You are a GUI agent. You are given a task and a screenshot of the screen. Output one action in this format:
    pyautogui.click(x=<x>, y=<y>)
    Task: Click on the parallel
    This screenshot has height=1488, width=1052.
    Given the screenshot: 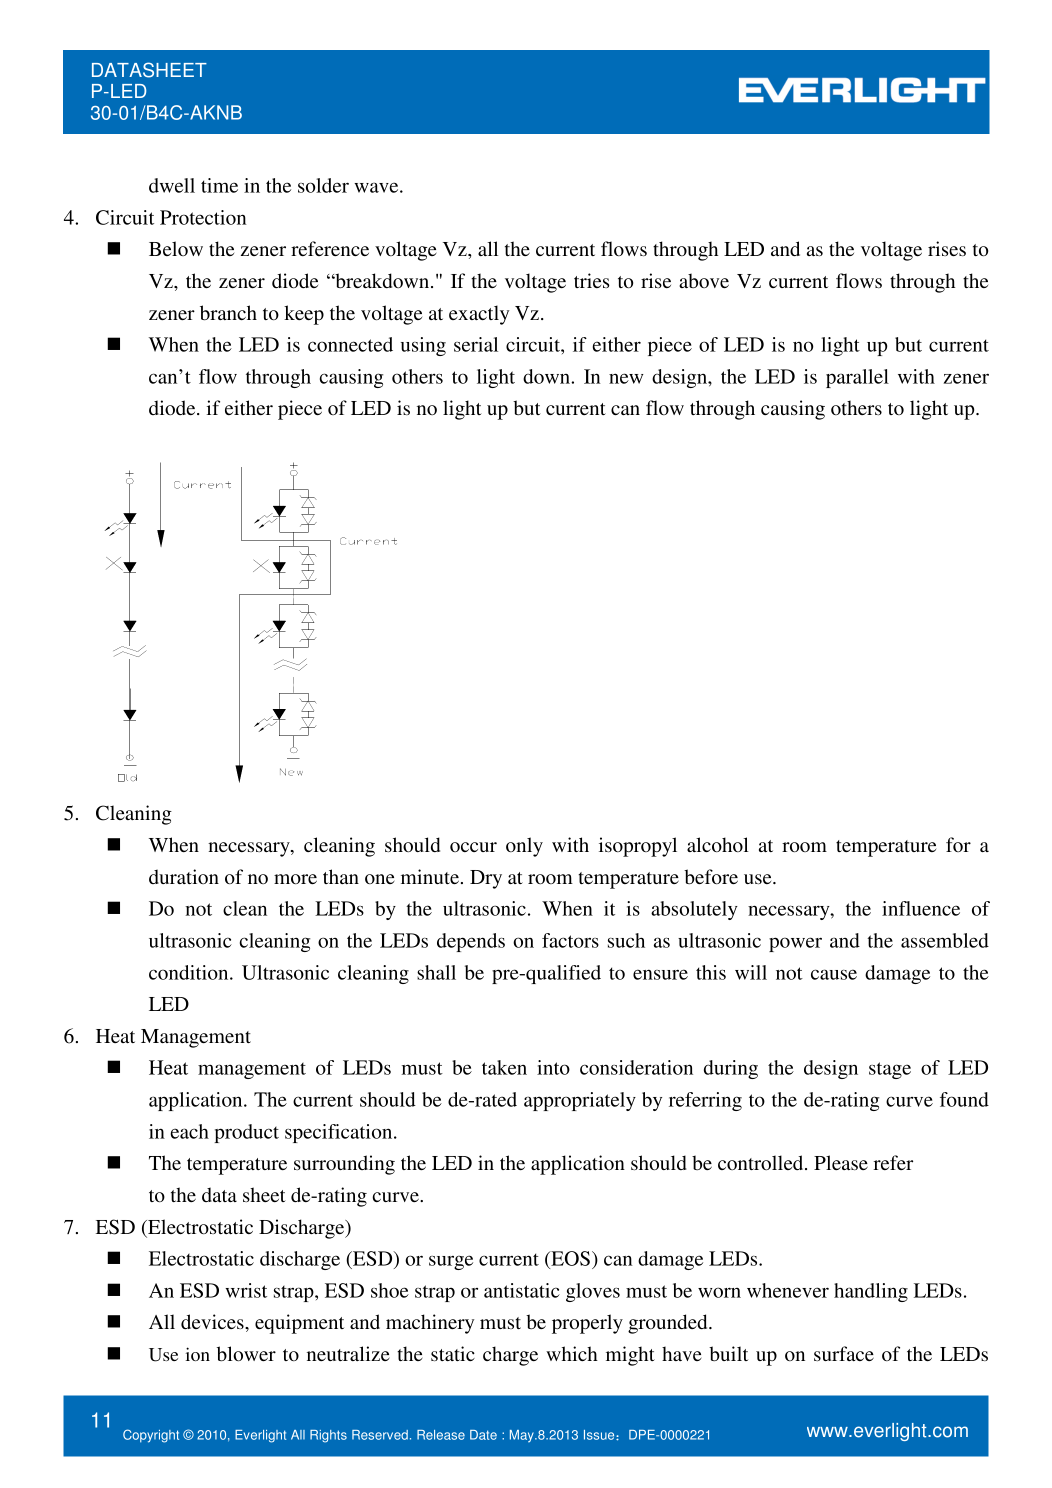 What is the action you would take?
    pyautogui.click(x=857, y=378)
